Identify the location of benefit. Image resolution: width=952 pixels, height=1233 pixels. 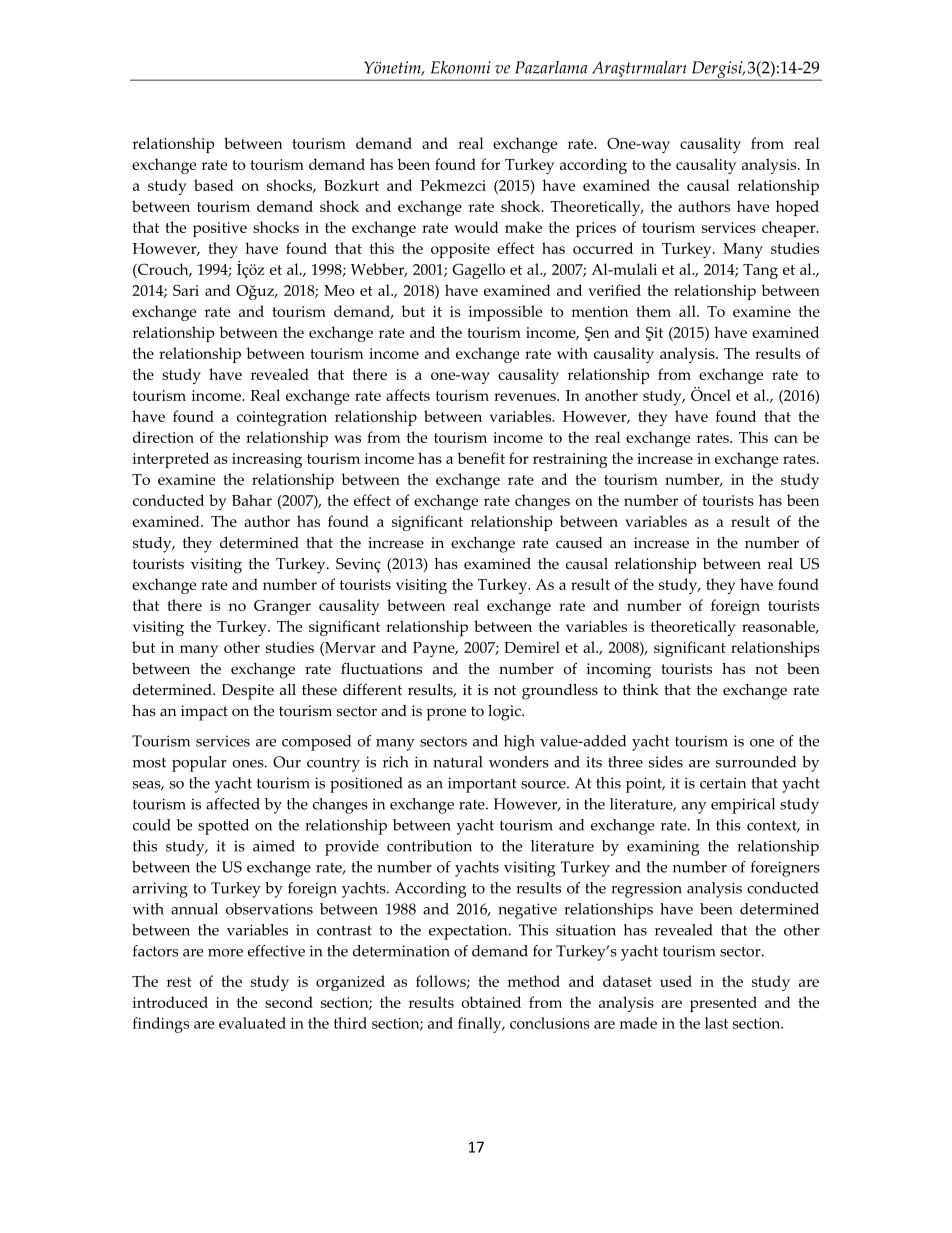
(481, 458).
